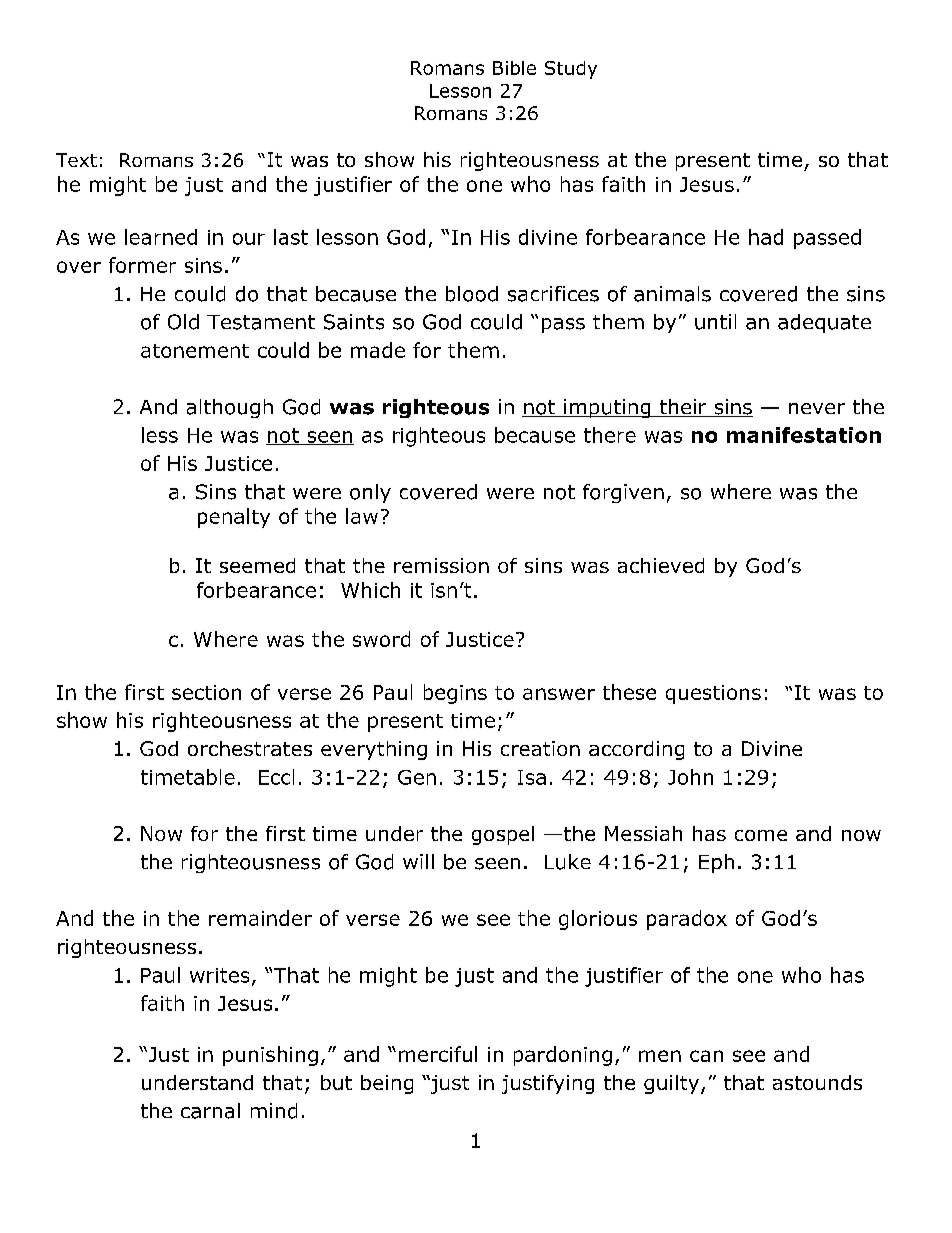 This image has height=1233, width=952. What do you see at coordinates (514, 68) in the image?
I see `Bible` at bounding box center [514, 68].
